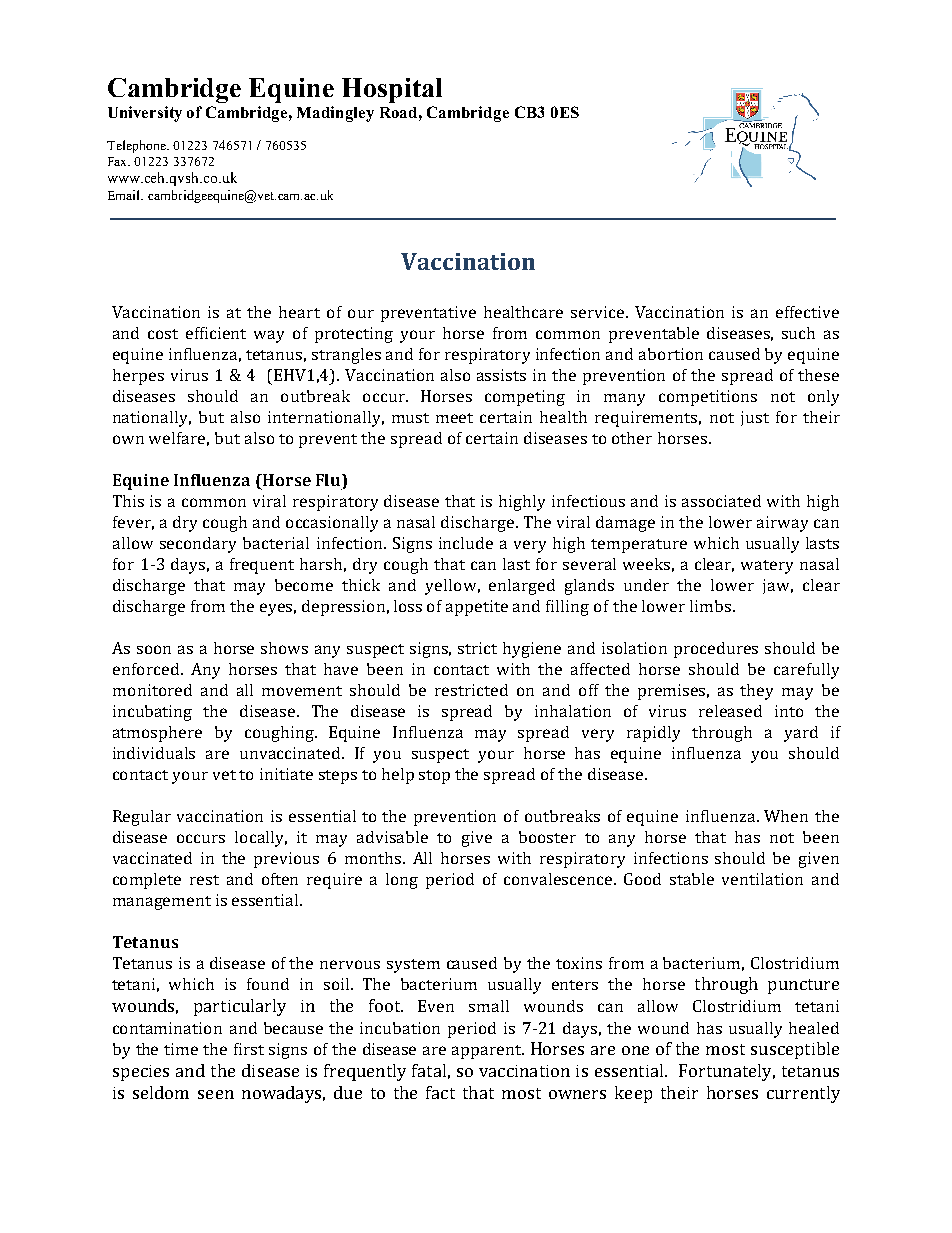  I want to click on jaw, so click(778, 586).
